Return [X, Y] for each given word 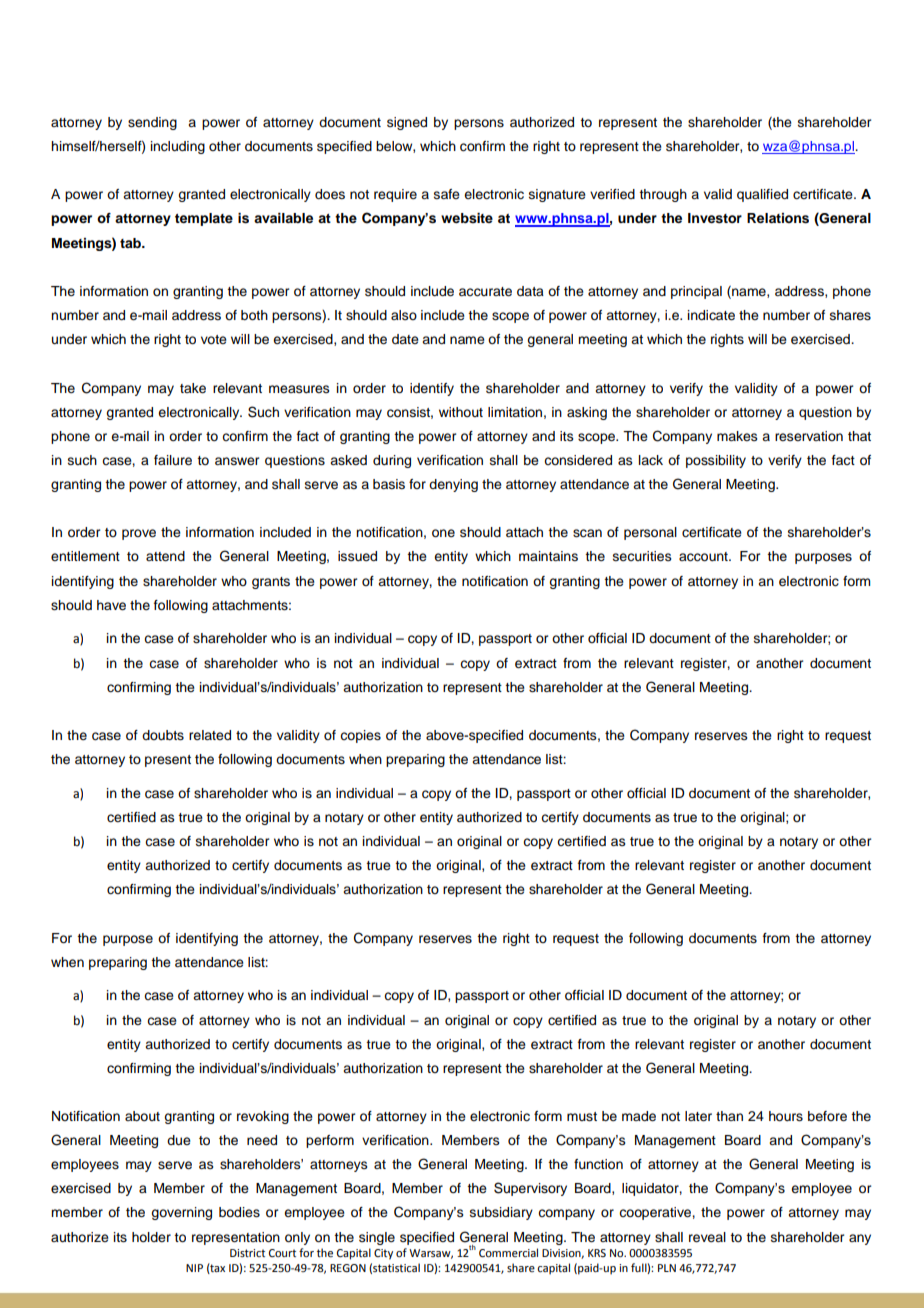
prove [139, 534]
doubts [163, 735]
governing [181, 1213]
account [704, 557]
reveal [707, 1237]
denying [453, 485]
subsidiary [501, 1213]
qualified [762, 195]
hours [786, 1116]
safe [447, 194]
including [178, 147]
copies [360, 736]
